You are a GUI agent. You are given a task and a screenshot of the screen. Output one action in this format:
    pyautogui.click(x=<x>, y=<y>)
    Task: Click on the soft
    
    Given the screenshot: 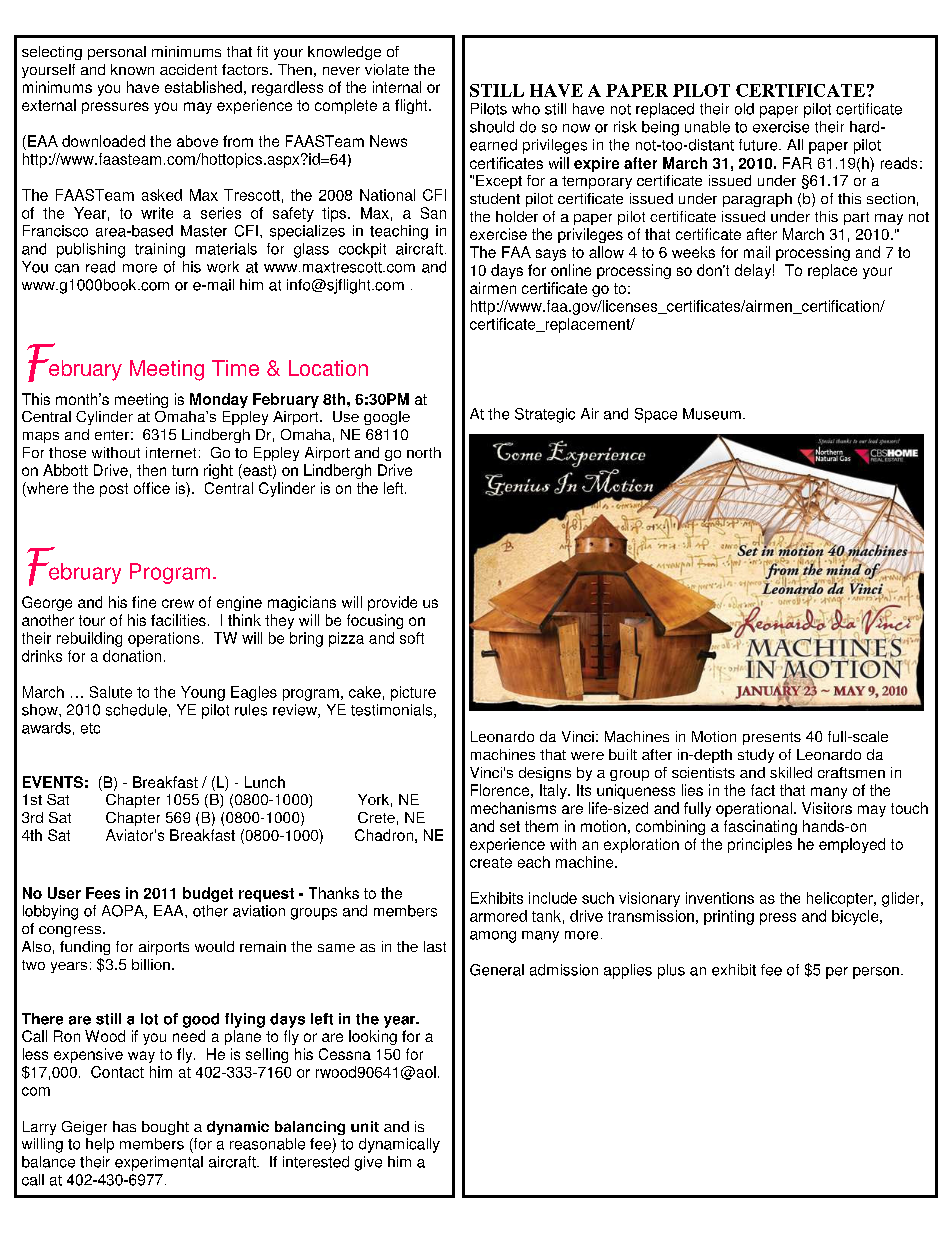 What is the action you would take?
    pyautogui.click(x=412, y=638)
